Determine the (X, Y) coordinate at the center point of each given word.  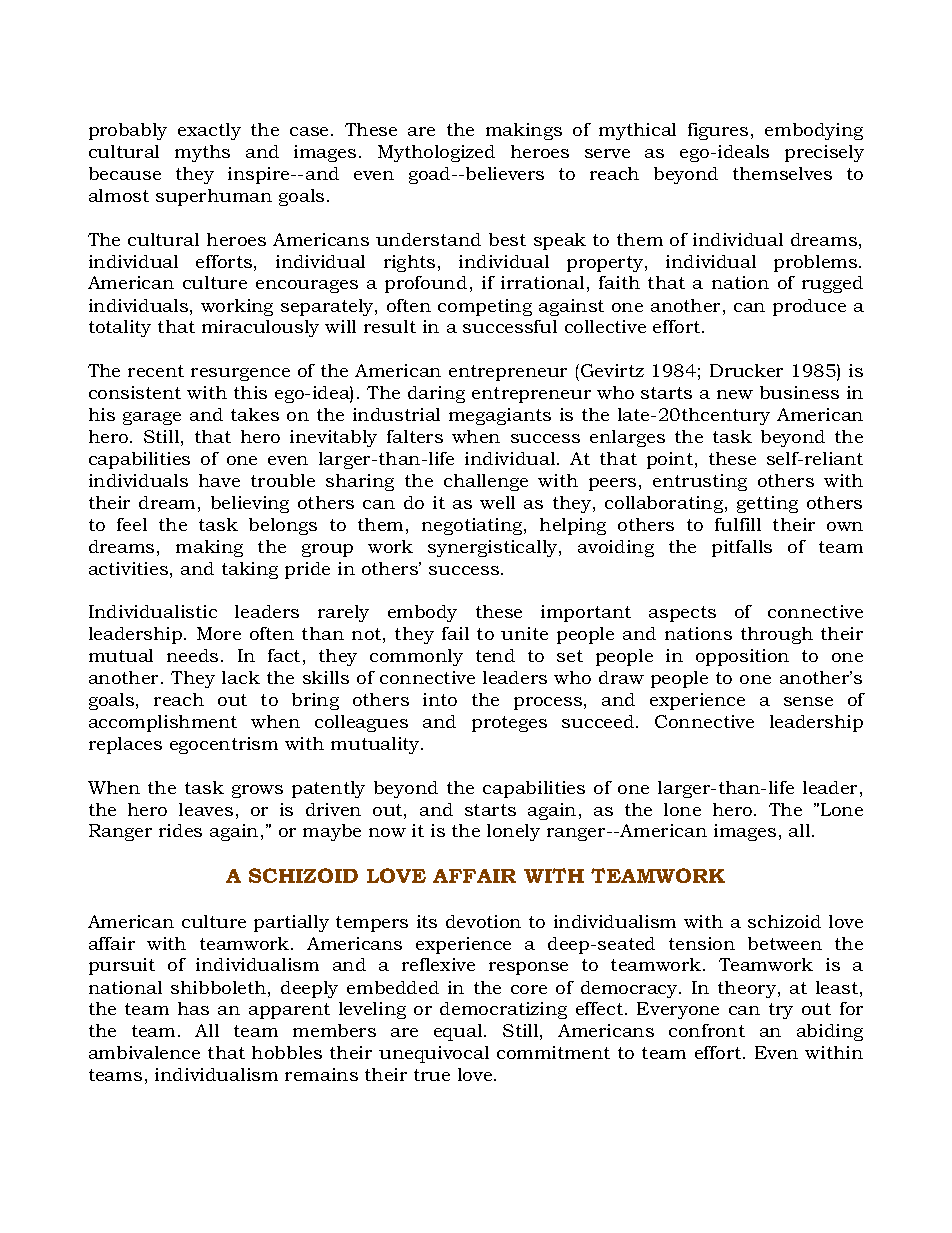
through (777, 635)
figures (718, 131)
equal (459, 1032)
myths (202, 153)
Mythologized (436, 153)
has (193, 1008)
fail (455, 633)
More (219, 633)
